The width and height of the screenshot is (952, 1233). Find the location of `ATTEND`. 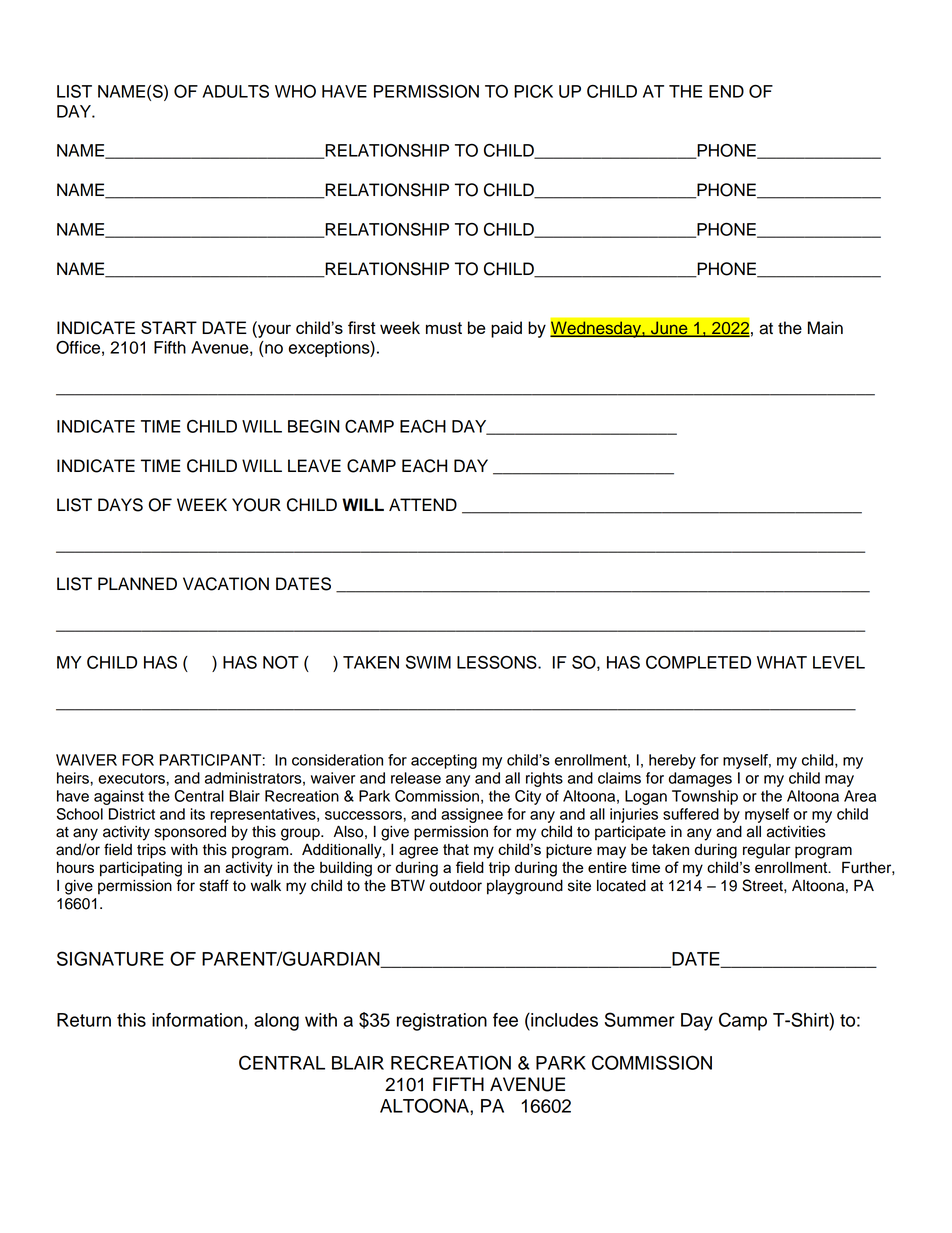

ATTEND is located at coordinates (423, 504).
